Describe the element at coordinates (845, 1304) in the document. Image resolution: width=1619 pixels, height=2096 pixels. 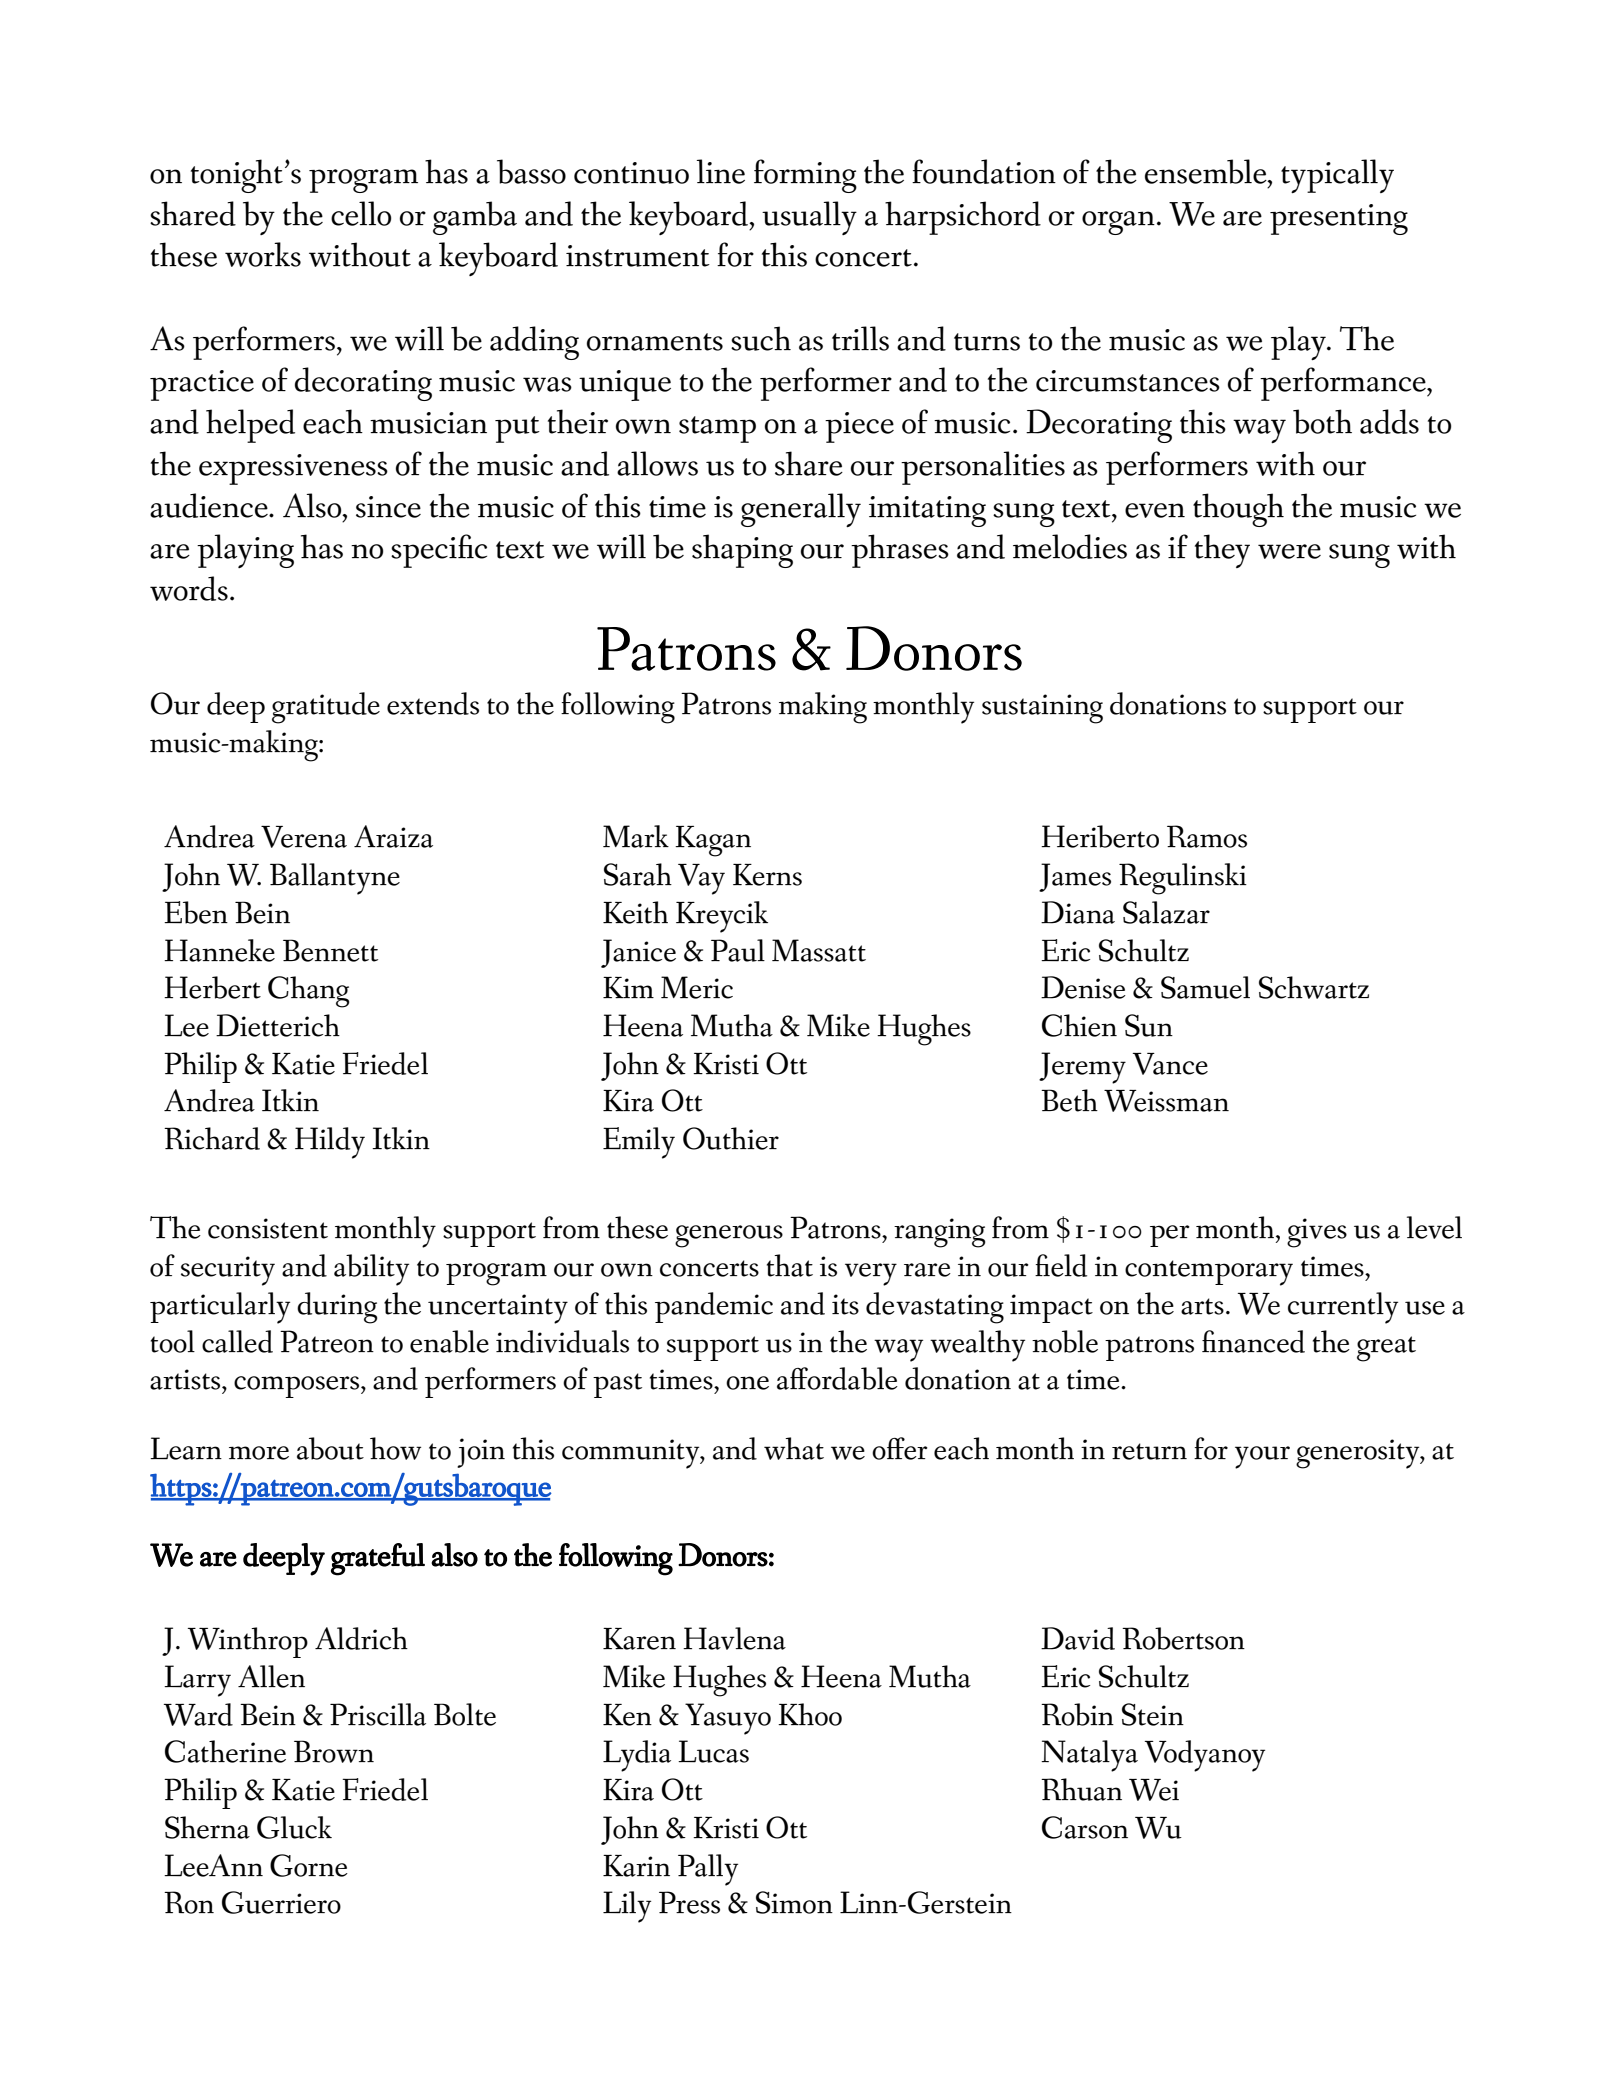
I see `its` at that location.
